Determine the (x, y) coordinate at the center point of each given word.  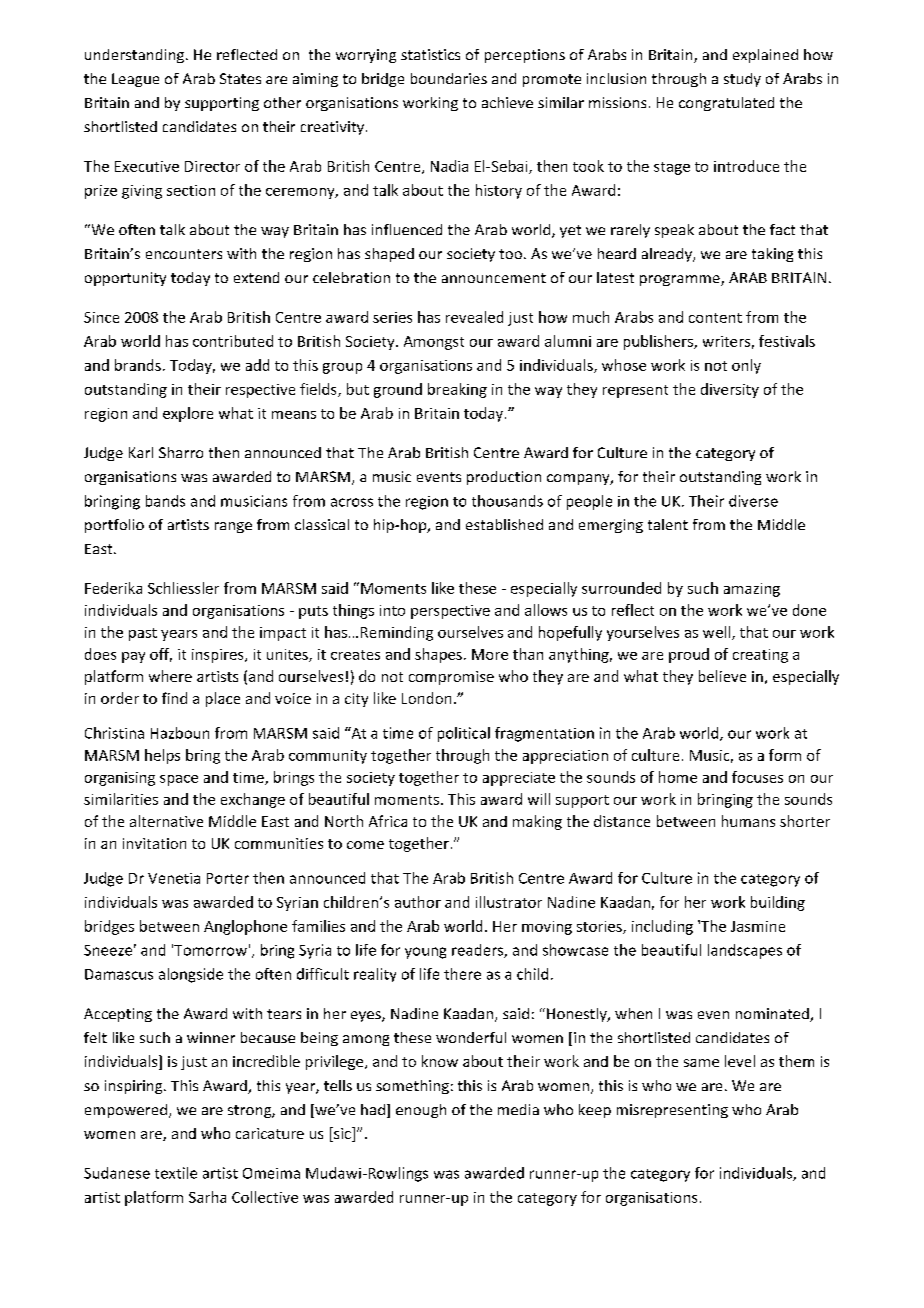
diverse (753, 501)
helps (162, 756)
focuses (757, 777)
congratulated (726, 104)
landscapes (745, 951)
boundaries (449, 78)
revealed (474, 317)
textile (176, 1173)
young (425, 953)
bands (165, 501)
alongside (191, 975)
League (135, 80)
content (715, 318)
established (504, 524)
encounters (184, 254)
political (464, 734)
